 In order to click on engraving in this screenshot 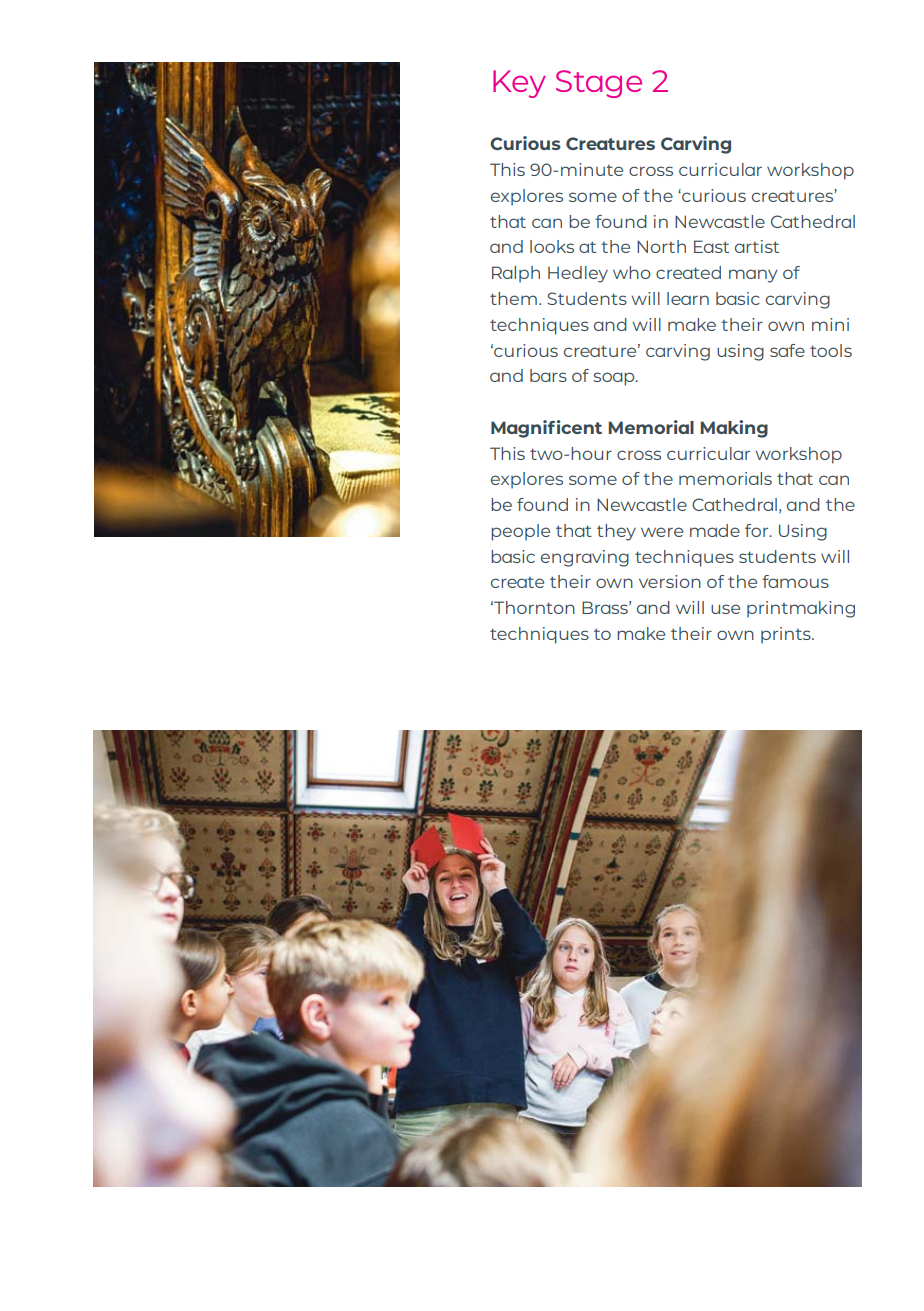, I will do `click(585, 558)`.
